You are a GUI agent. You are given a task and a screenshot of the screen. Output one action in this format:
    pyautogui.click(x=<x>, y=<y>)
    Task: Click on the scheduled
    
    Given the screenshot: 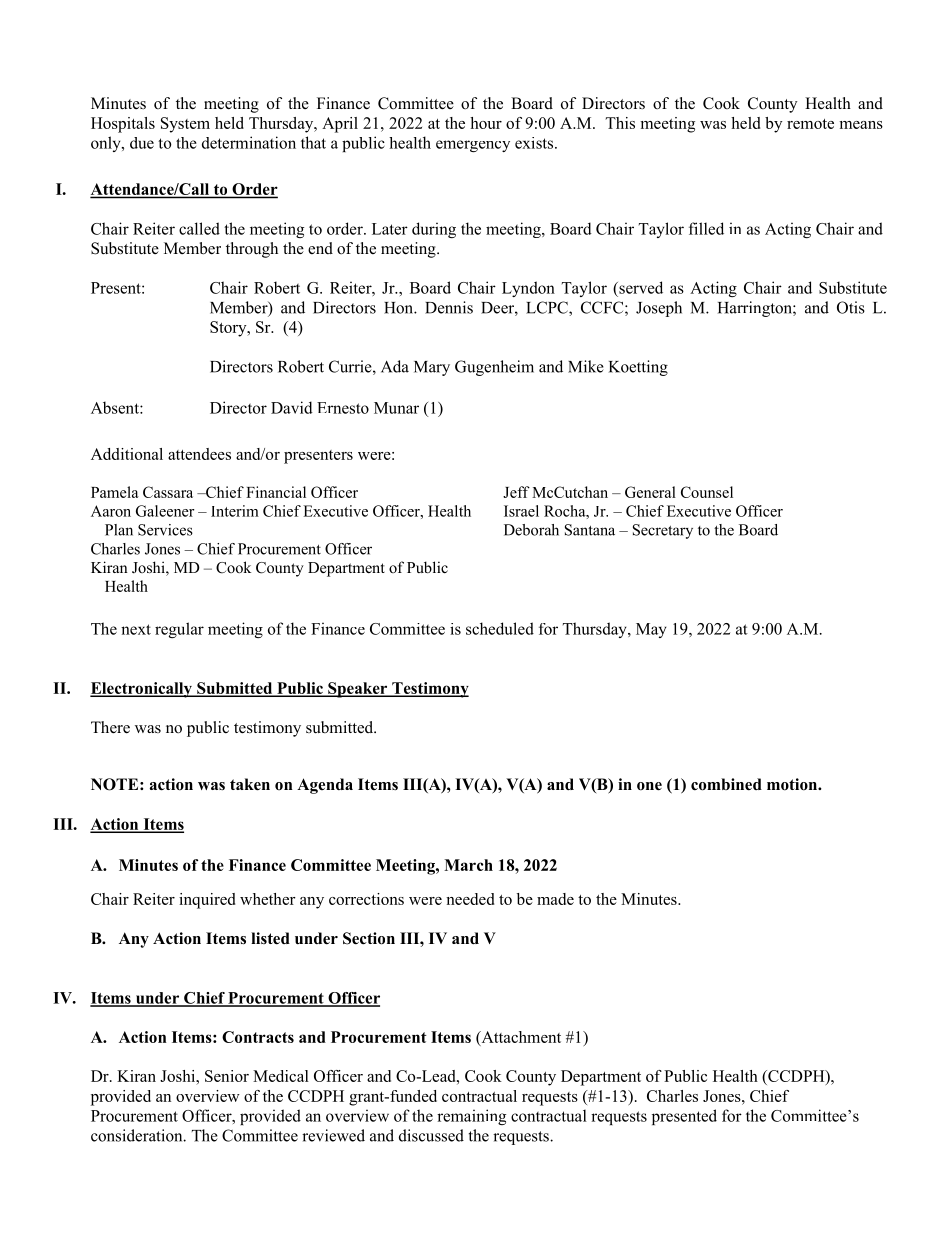 What is the action you would take?
    pyautogui.click(x=500, y=628)
